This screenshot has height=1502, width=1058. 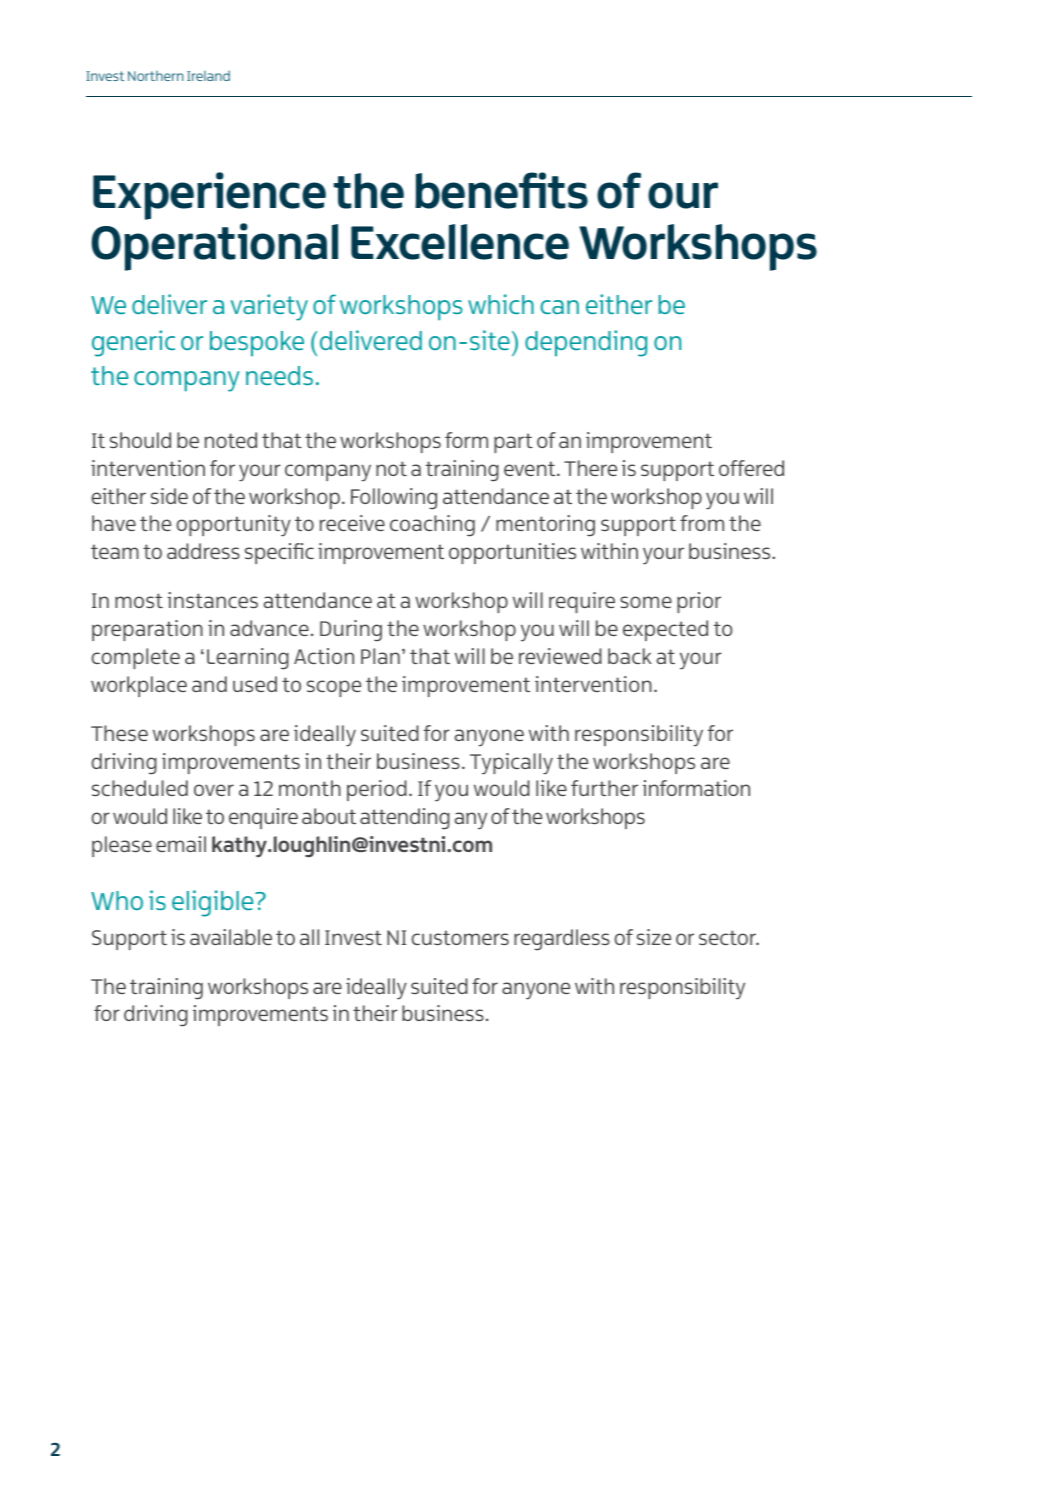 I want to click on Ireland, so click(x=208, y=75).
